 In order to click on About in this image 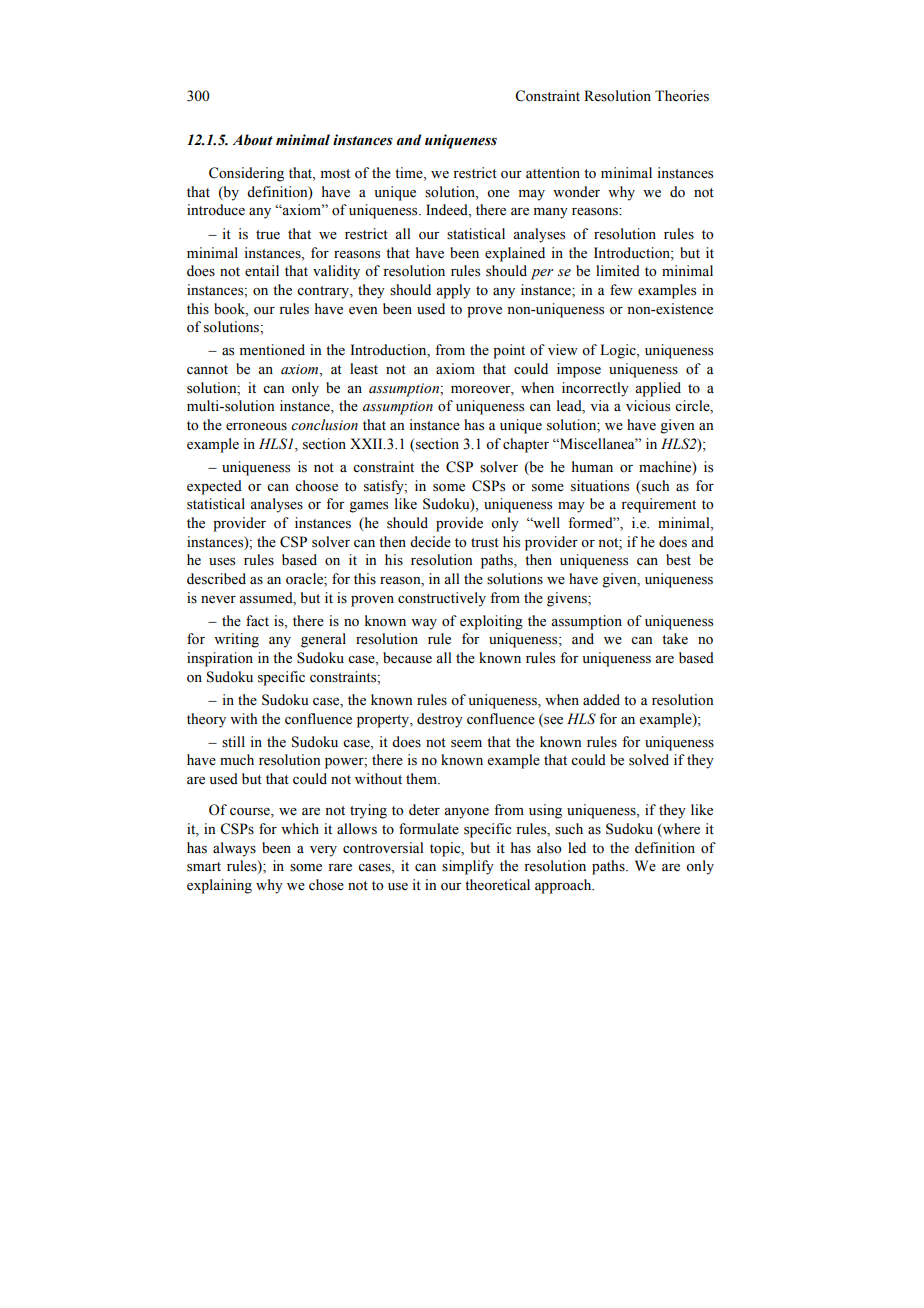, I will do `click(252, 140)`.
